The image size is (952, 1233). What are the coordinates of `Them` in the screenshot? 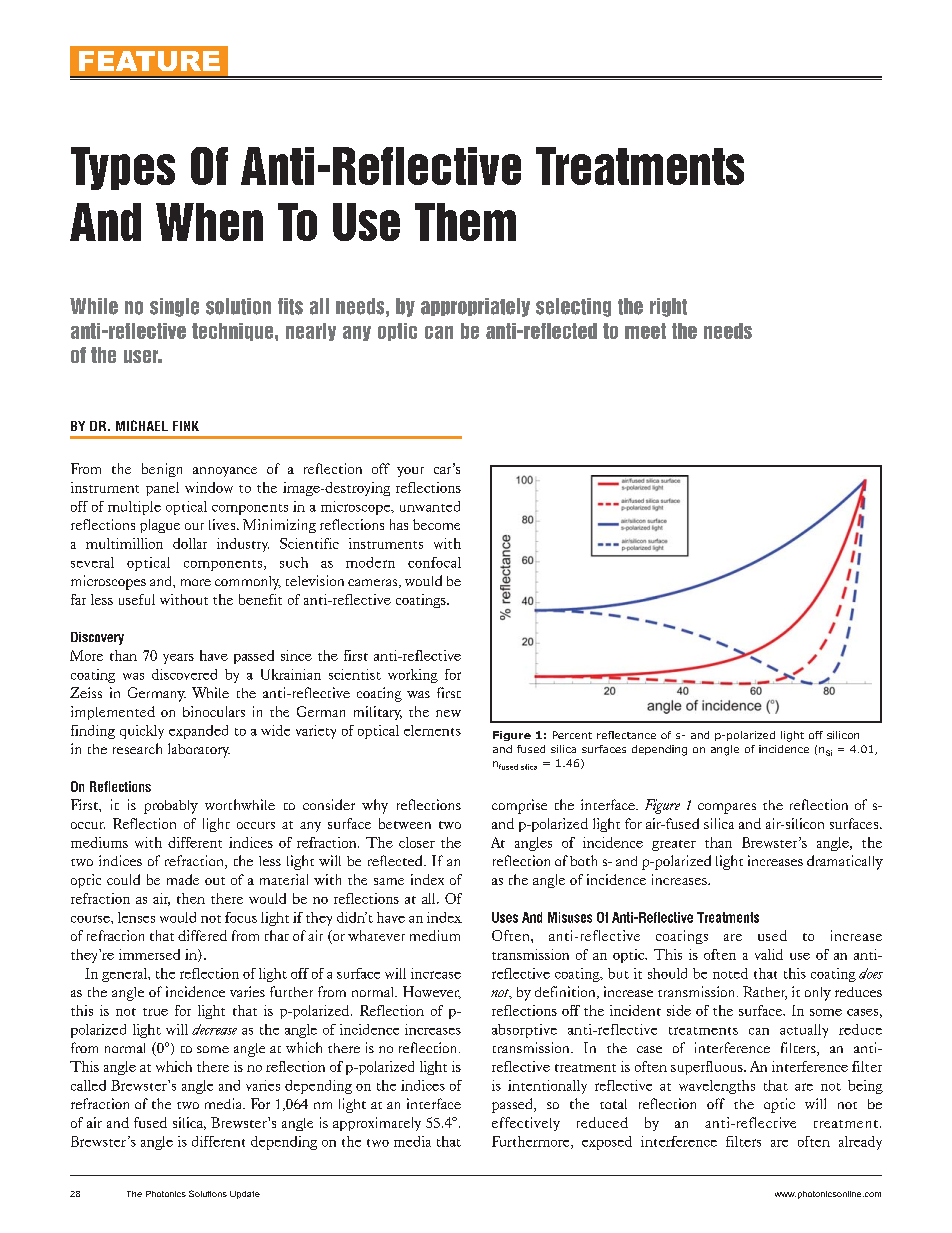 It's located at (465, 222).
